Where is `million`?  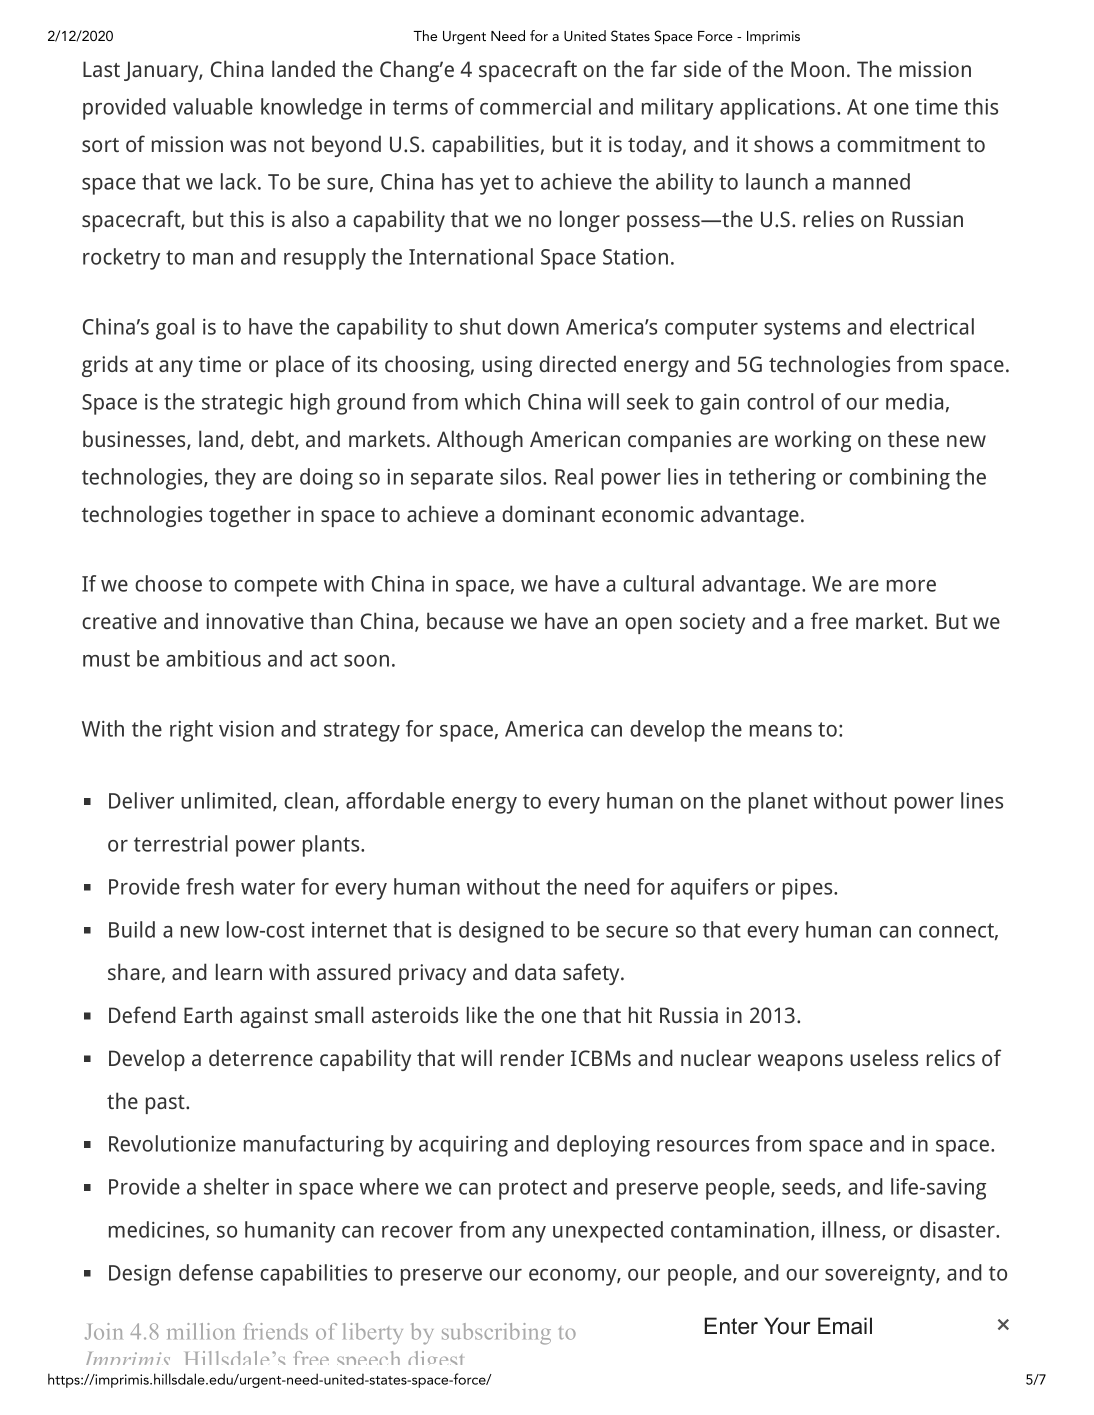 million is located at coordinates (200, 1331).
